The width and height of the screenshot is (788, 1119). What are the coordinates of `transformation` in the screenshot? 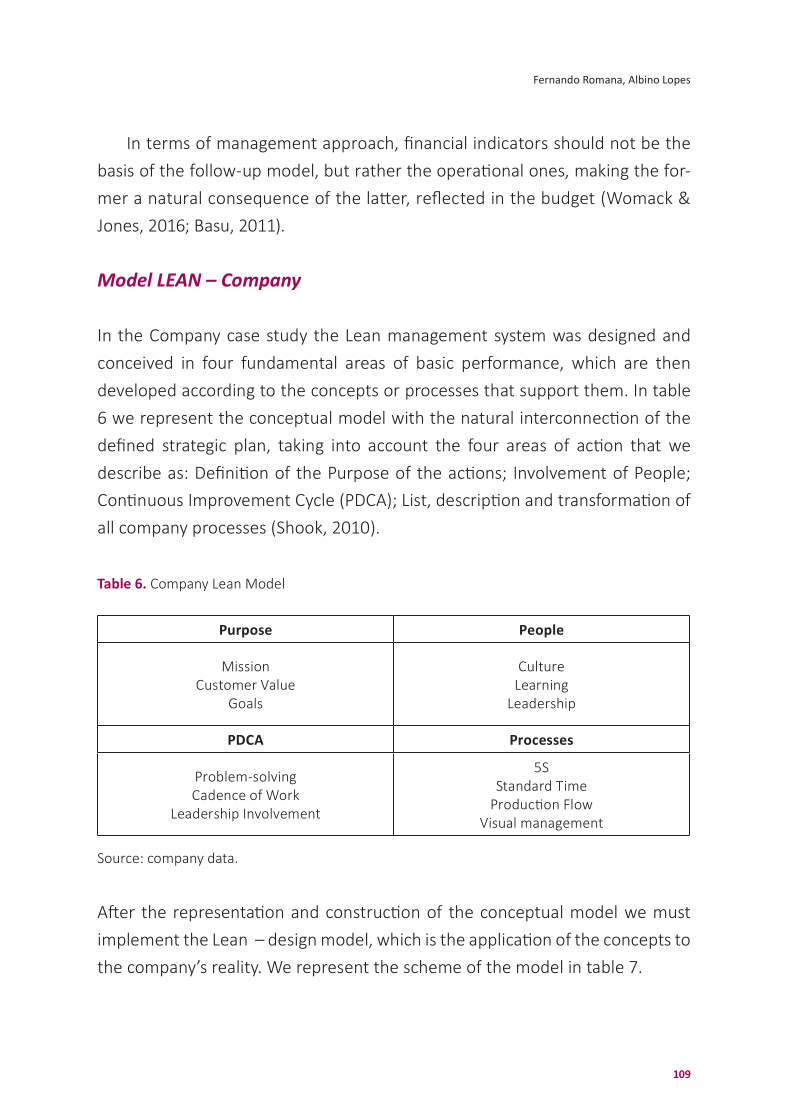 It's located at (614, 499).
